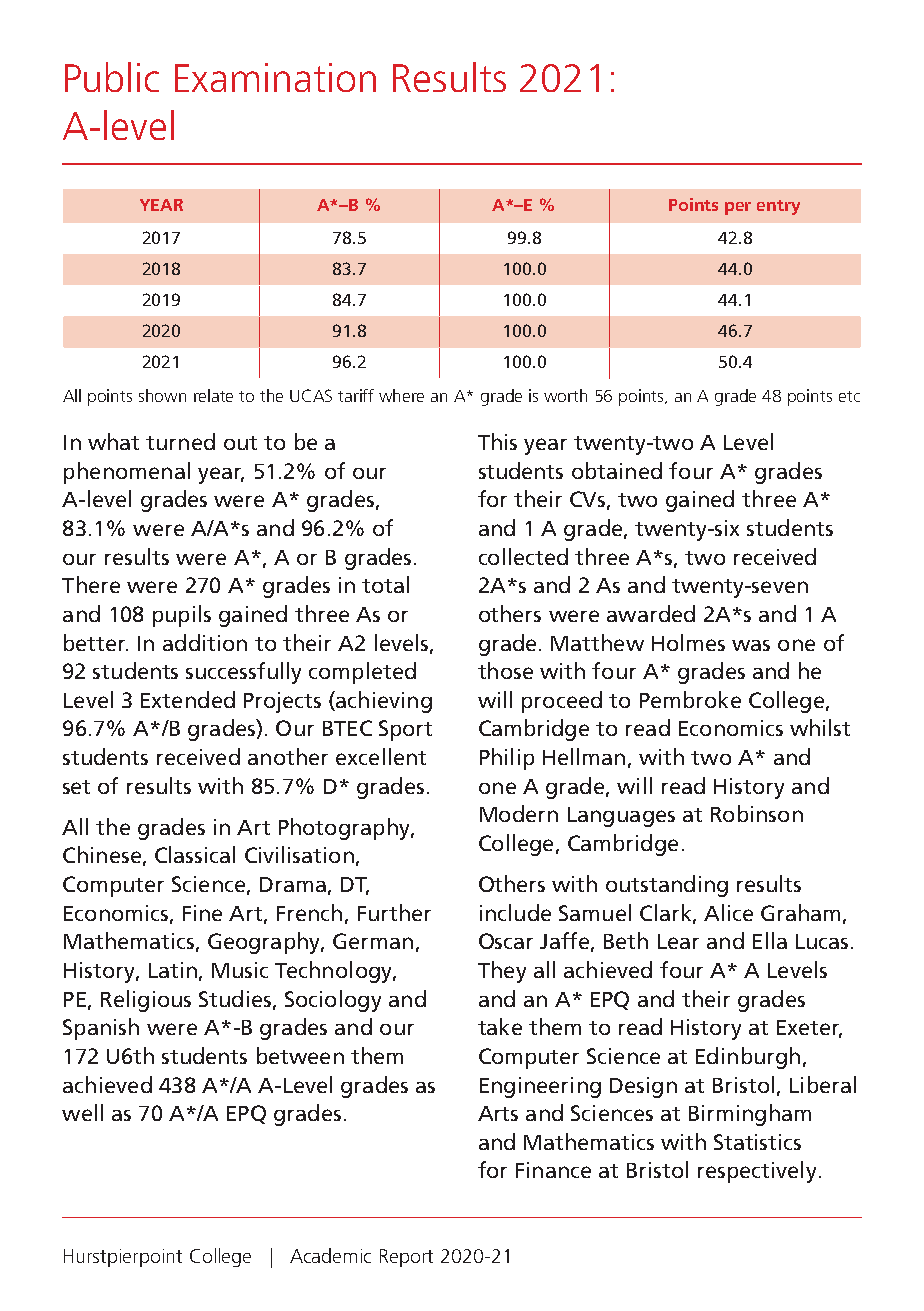 This screenshot has width=924, height=1311. I want to click on Academic, so click(330, 1255).
